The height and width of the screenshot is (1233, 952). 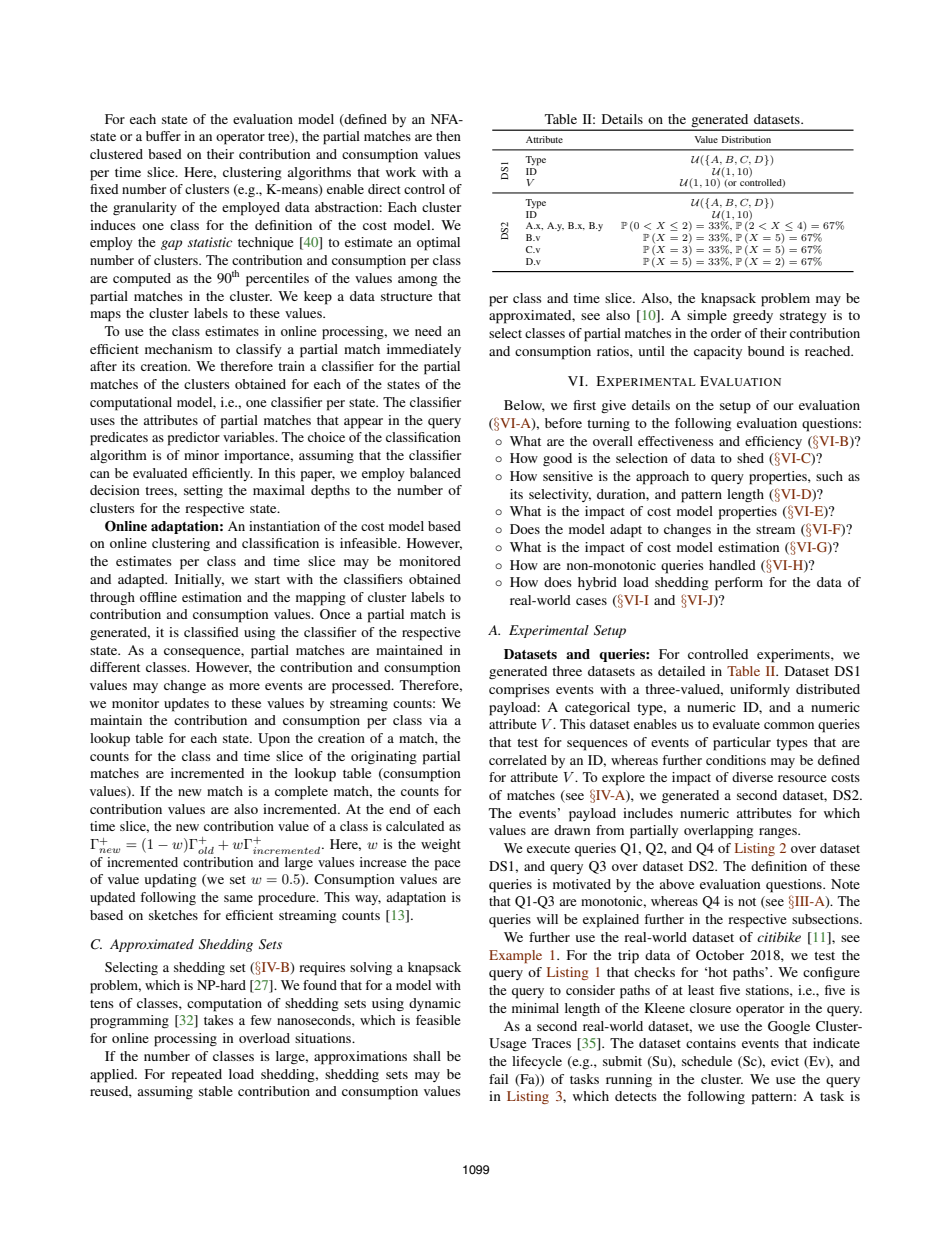 I want to click on cases, so click(x=591, y=601).
